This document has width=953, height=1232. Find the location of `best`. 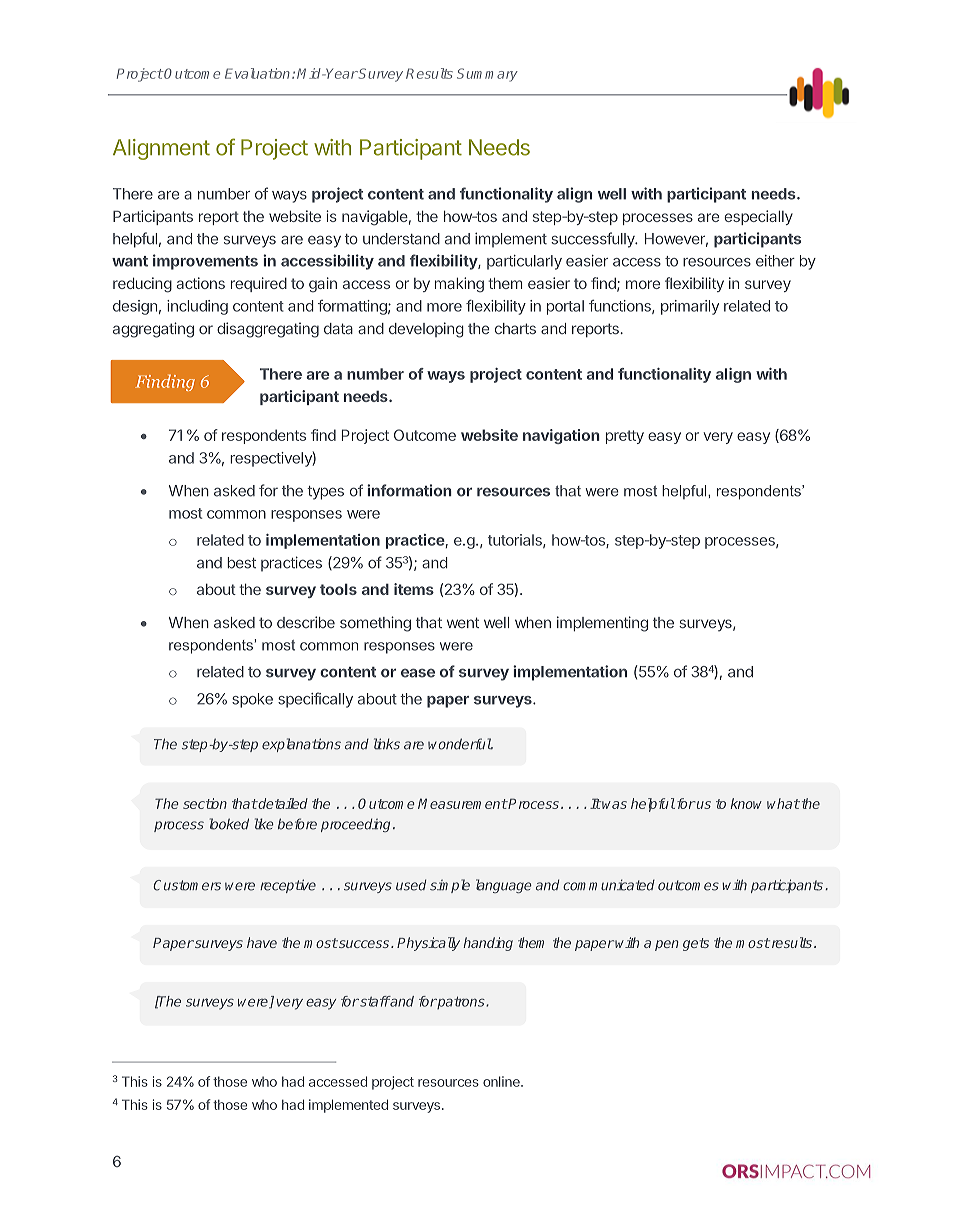

best is located at coordinates (241, 563).
